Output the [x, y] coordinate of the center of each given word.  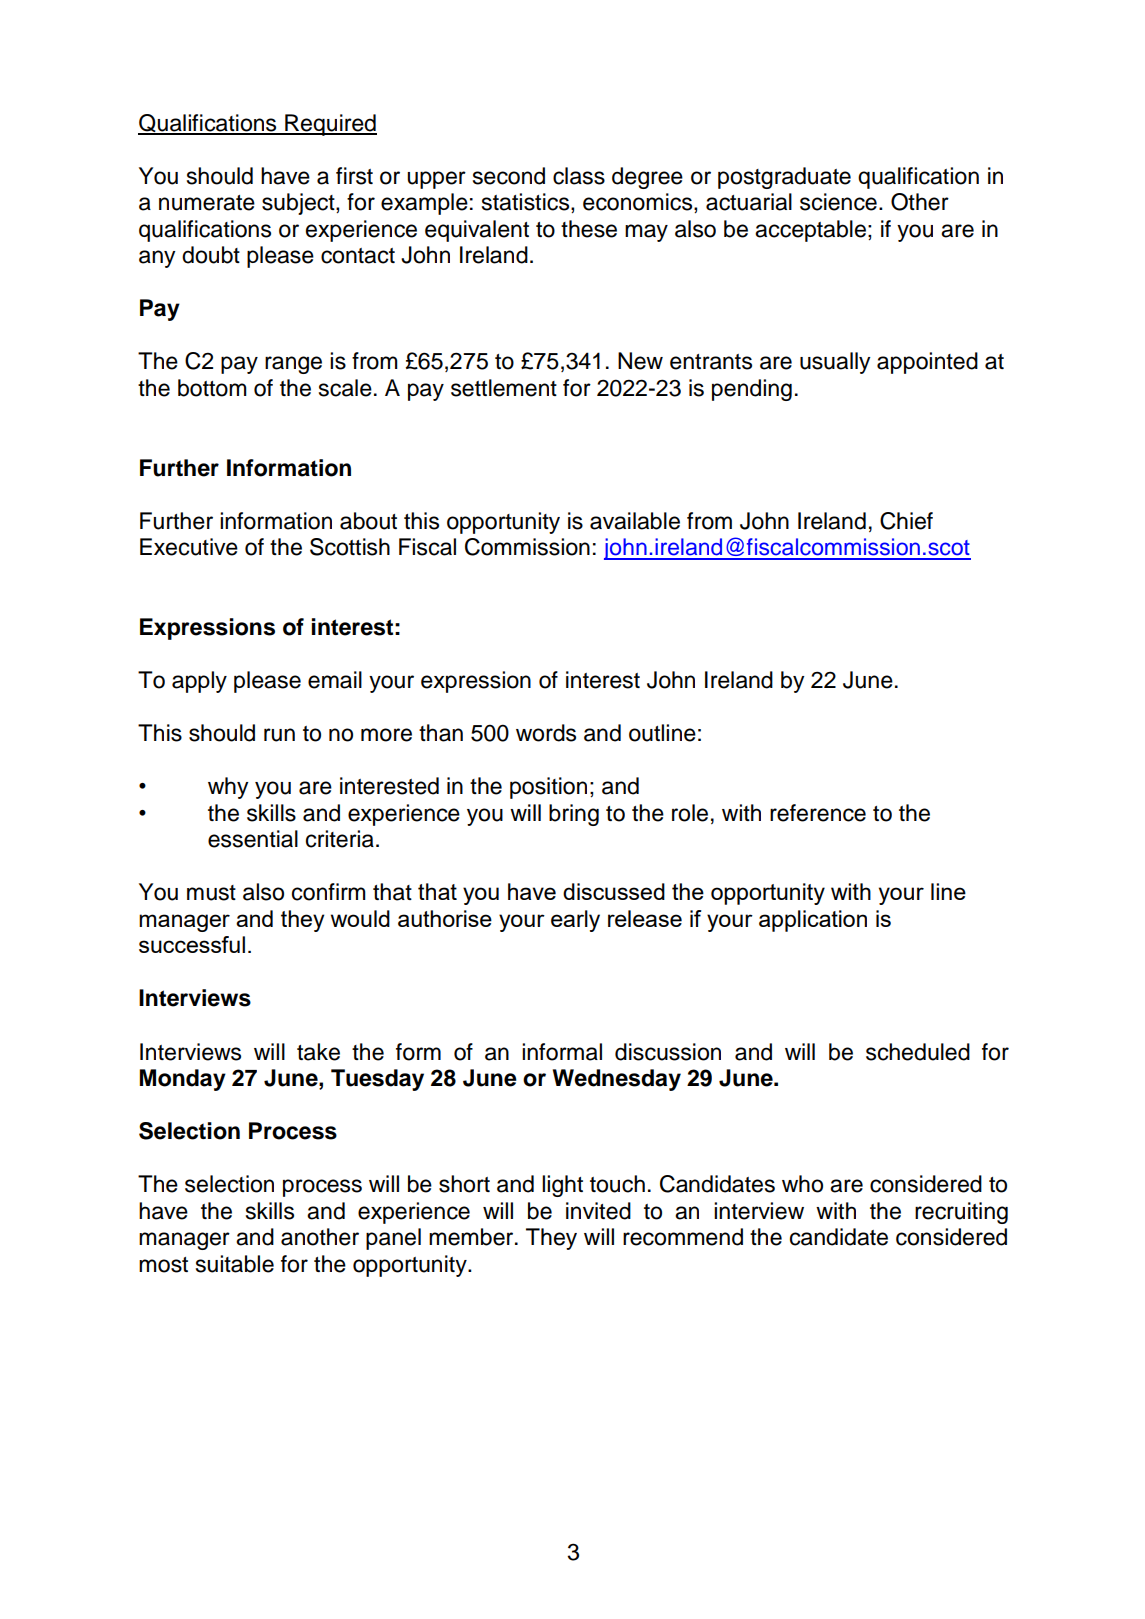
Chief [906, 521]
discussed [614, 891]
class [579, 176]
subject [299, 204]
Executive [189, 547]
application [813, 921]
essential [253, 839]
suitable [235, 1264]
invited [598, 1211]
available [635, 521]
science [838, 202]
